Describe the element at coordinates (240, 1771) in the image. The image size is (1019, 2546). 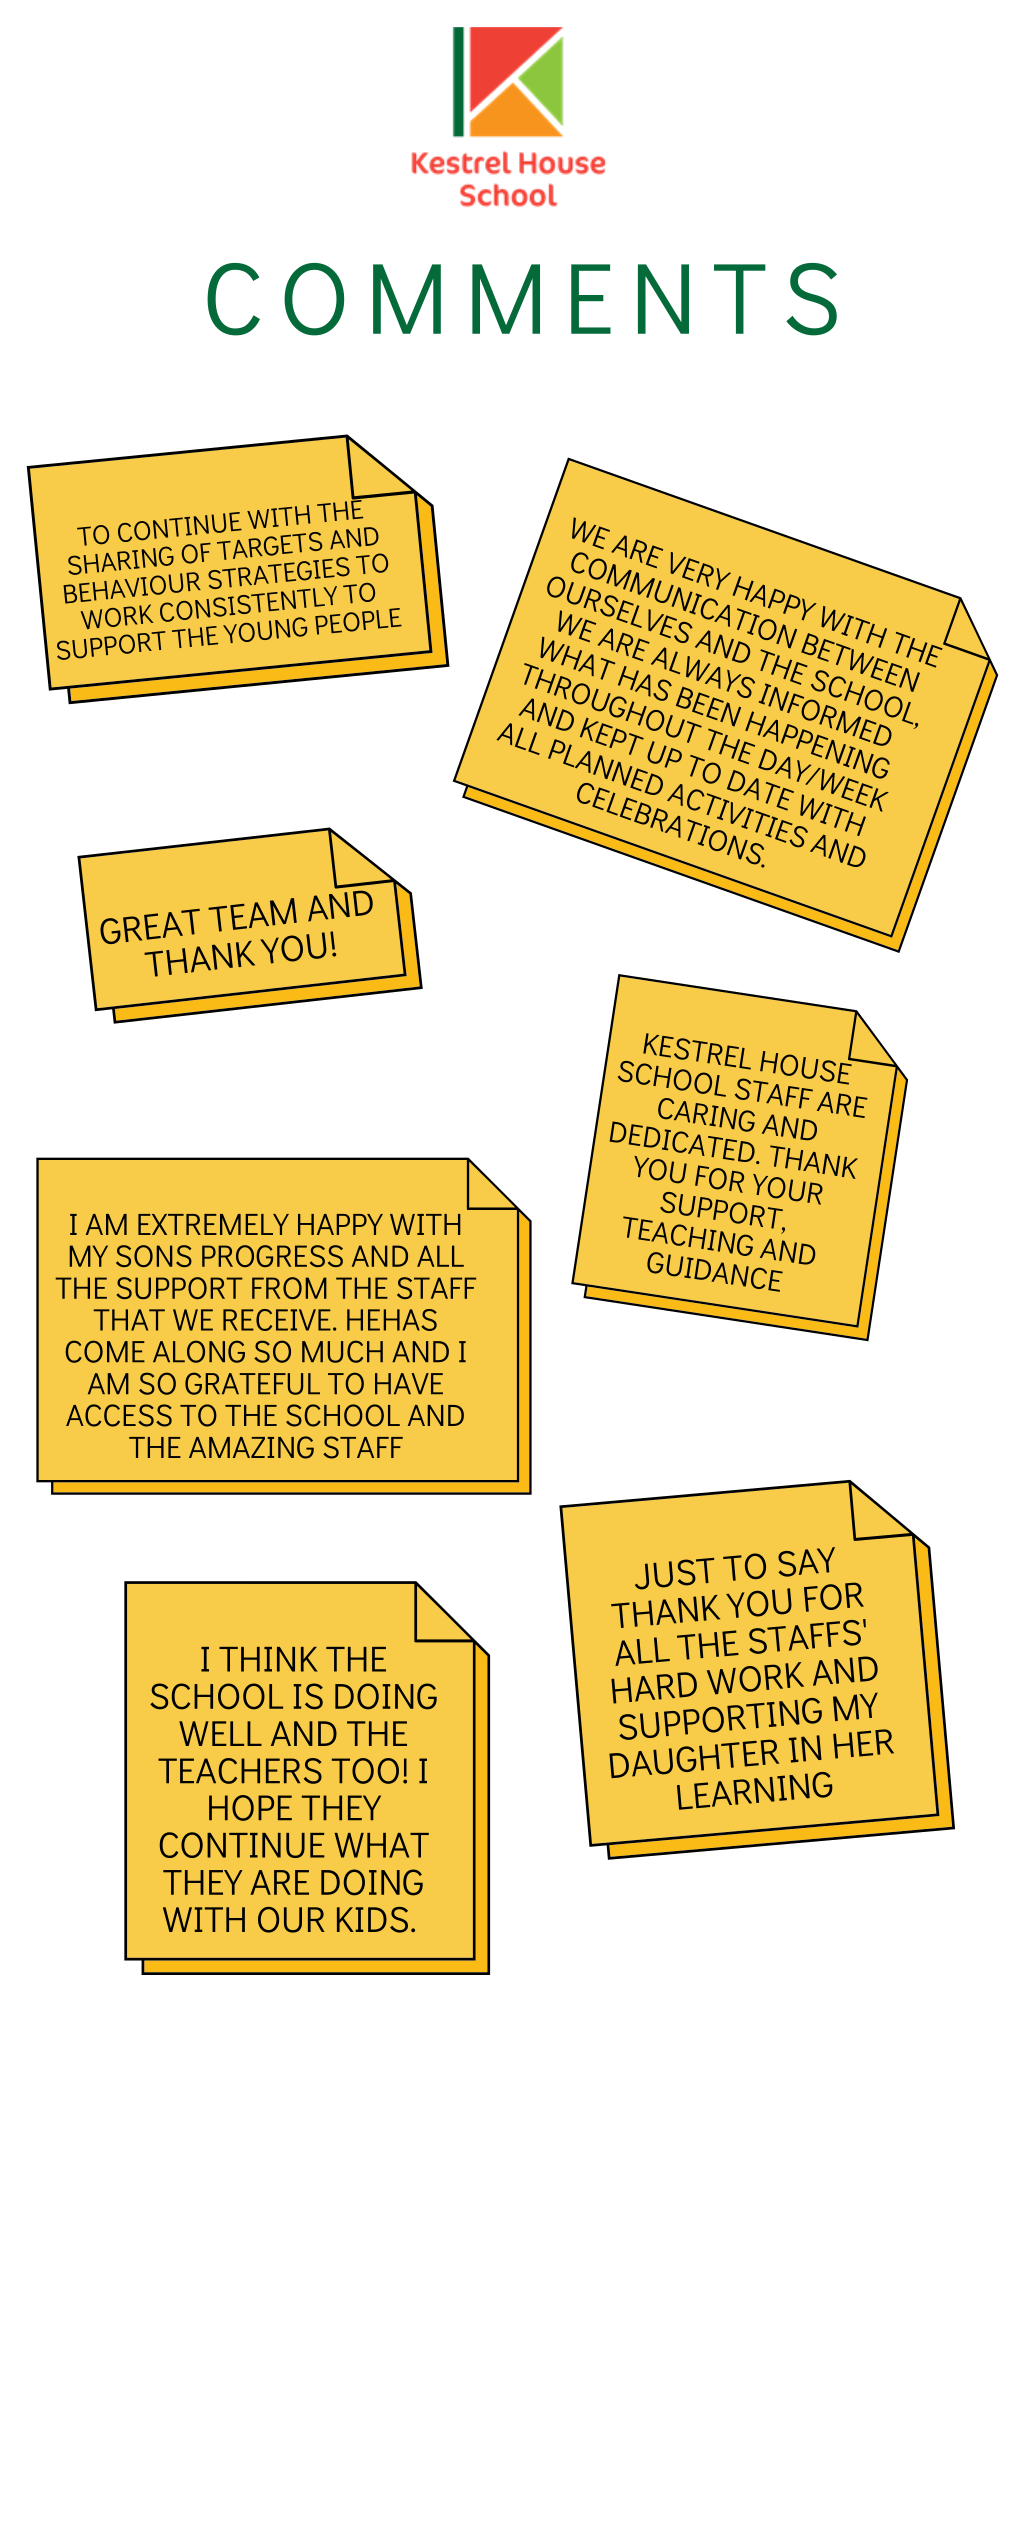
I see `TEACHERS` at that location.
